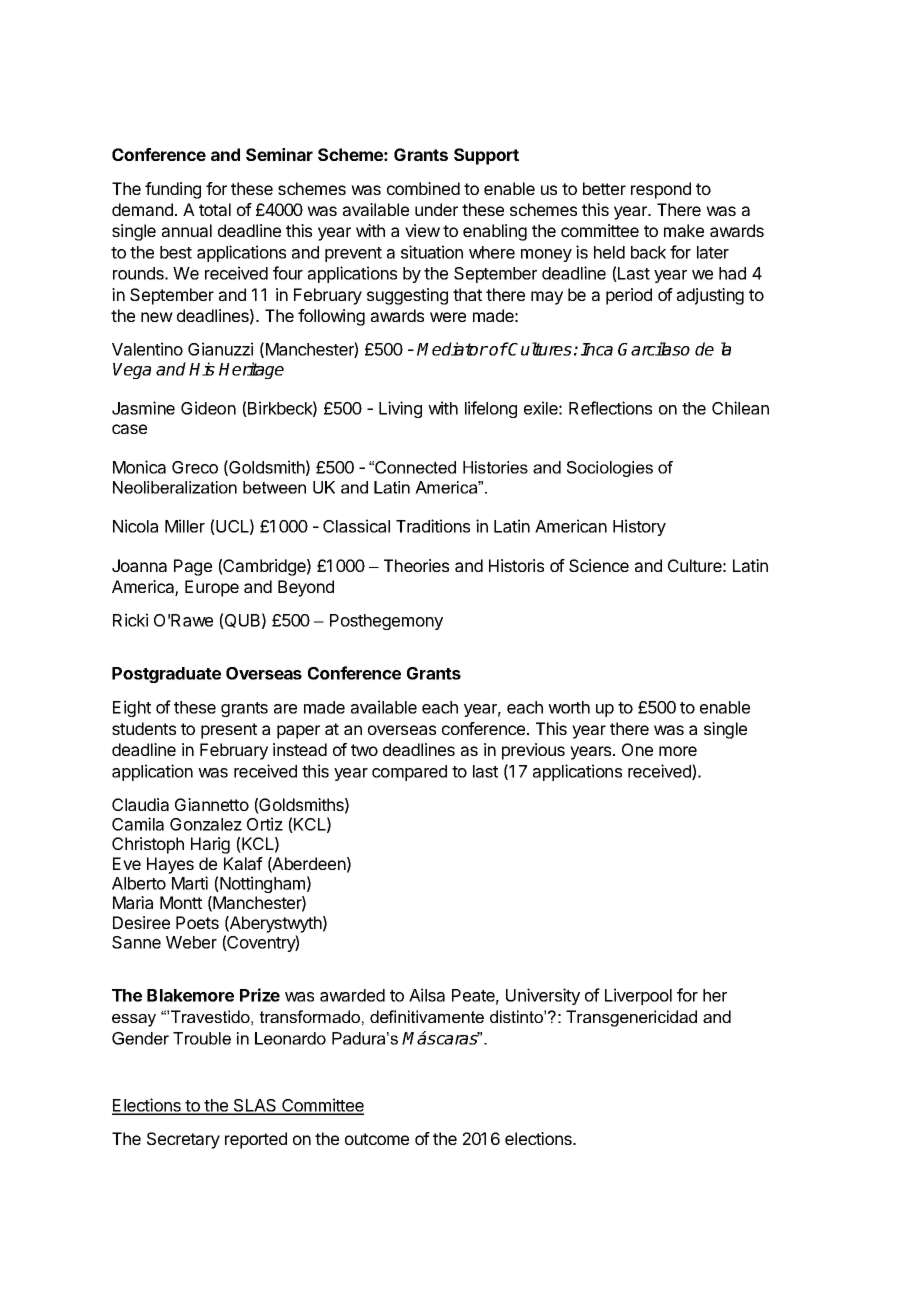  What do you see at coordinates (533, 751) in the screenshot?
I see `previous` at bounding box center [533, 751].
